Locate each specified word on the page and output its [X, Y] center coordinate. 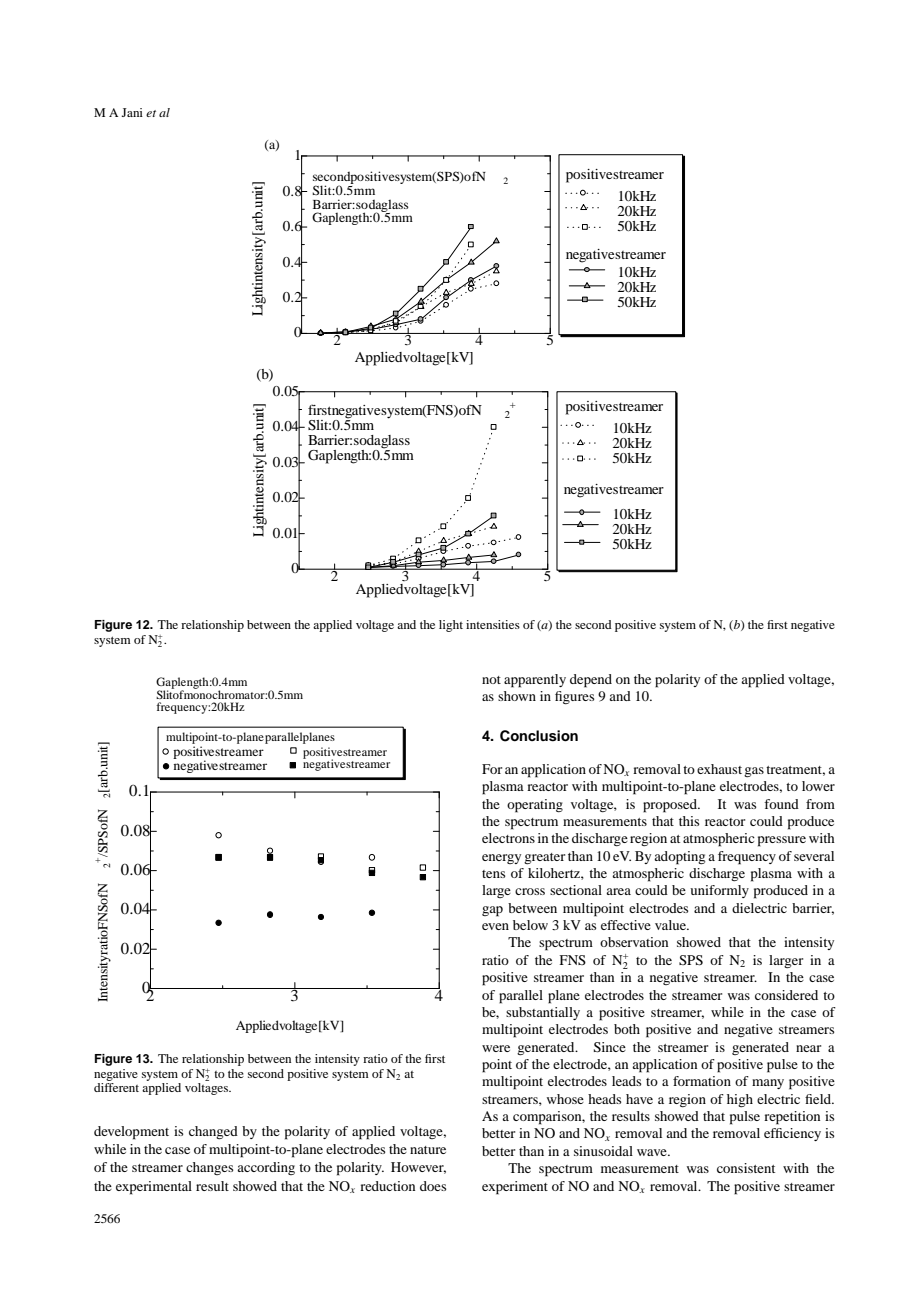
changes [209, 1168]
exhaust [719, 769]
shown [517, 696]
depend [591, 681]
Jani [132, 112]
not [491, 680]
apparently [535, 681]
